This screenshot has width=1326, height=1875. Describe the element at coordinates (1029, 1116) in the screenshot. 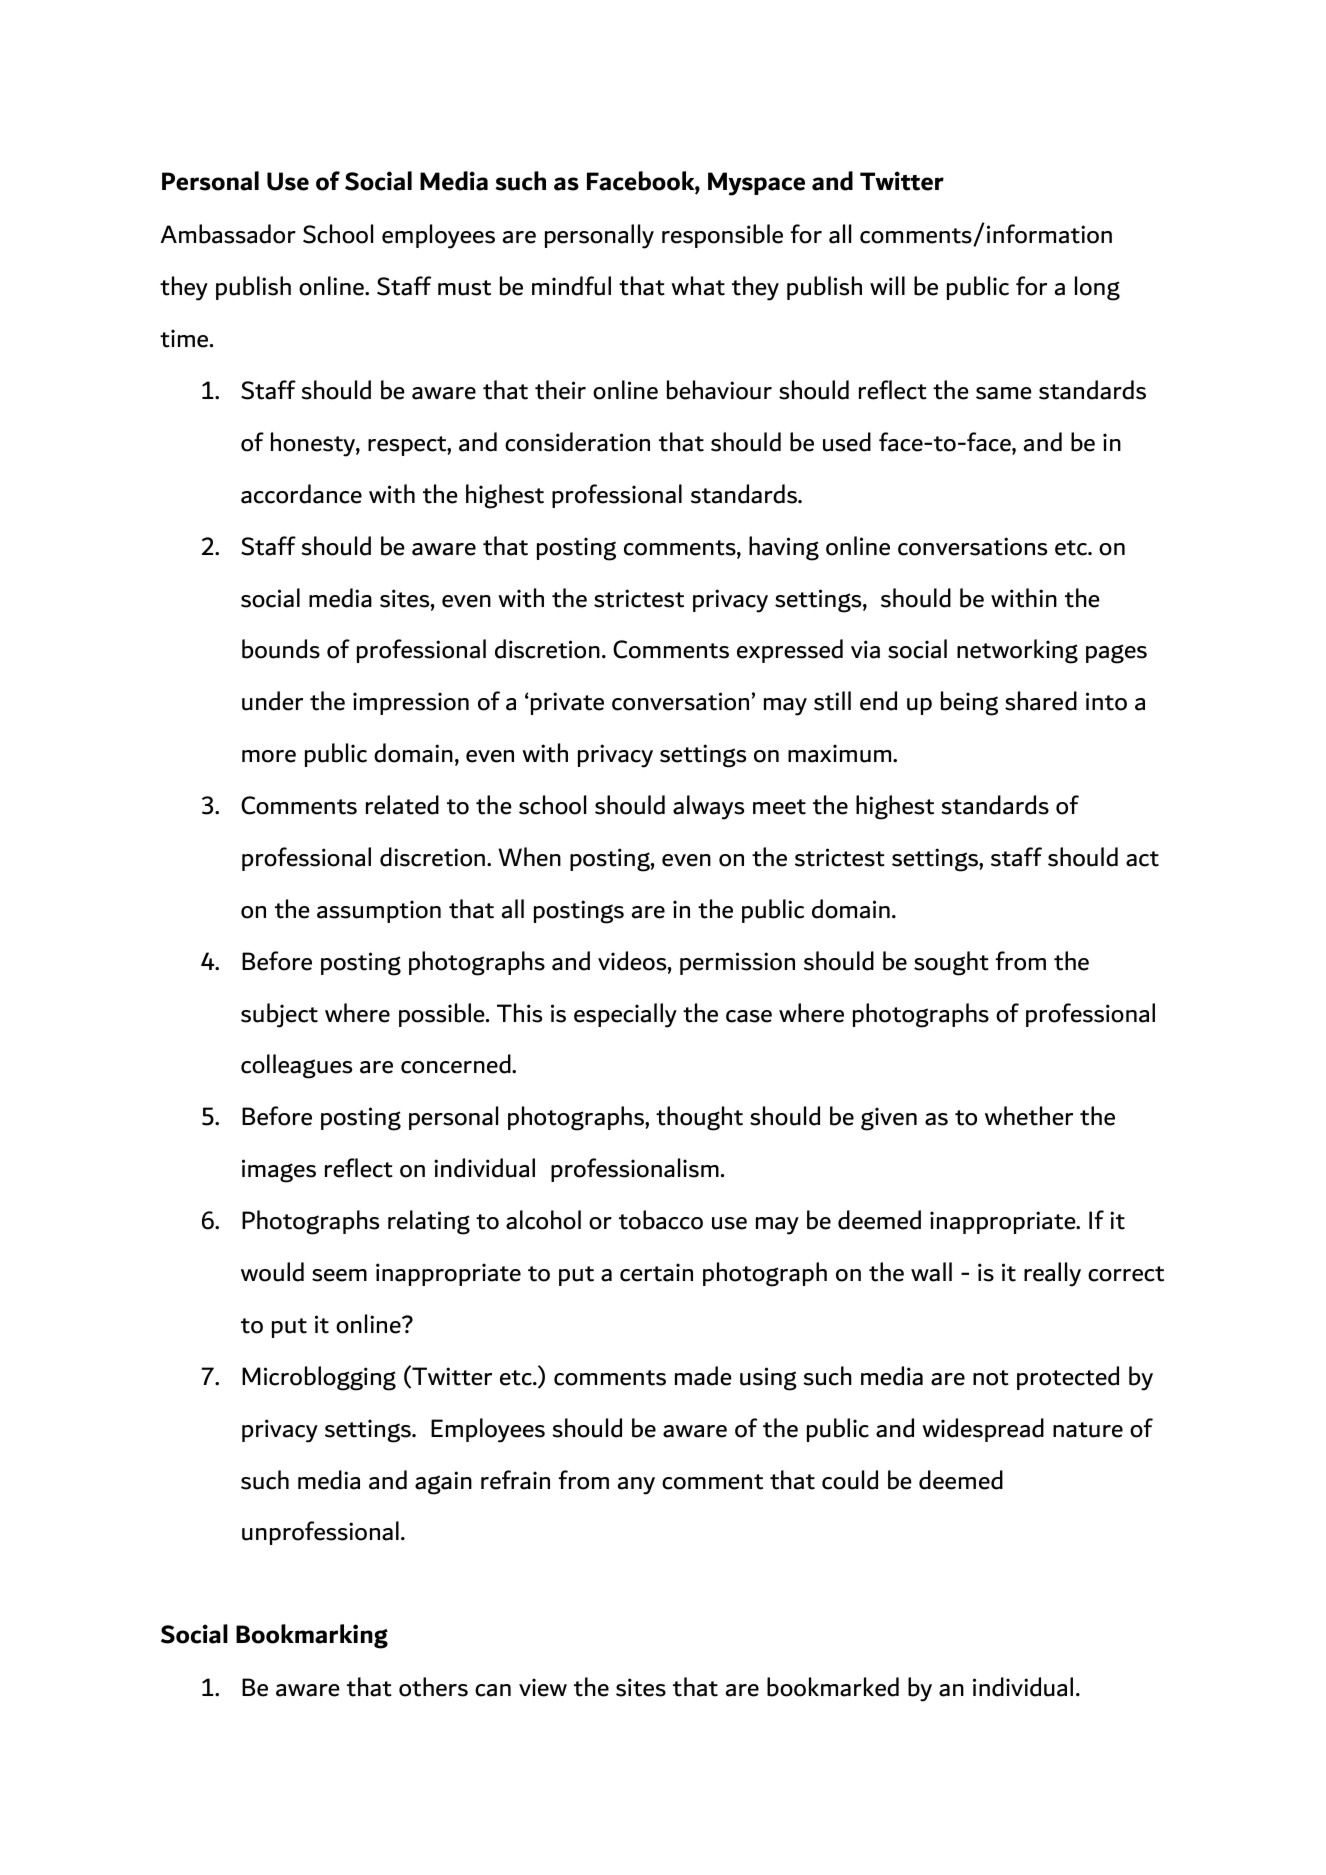

I see `whether` at that location.
